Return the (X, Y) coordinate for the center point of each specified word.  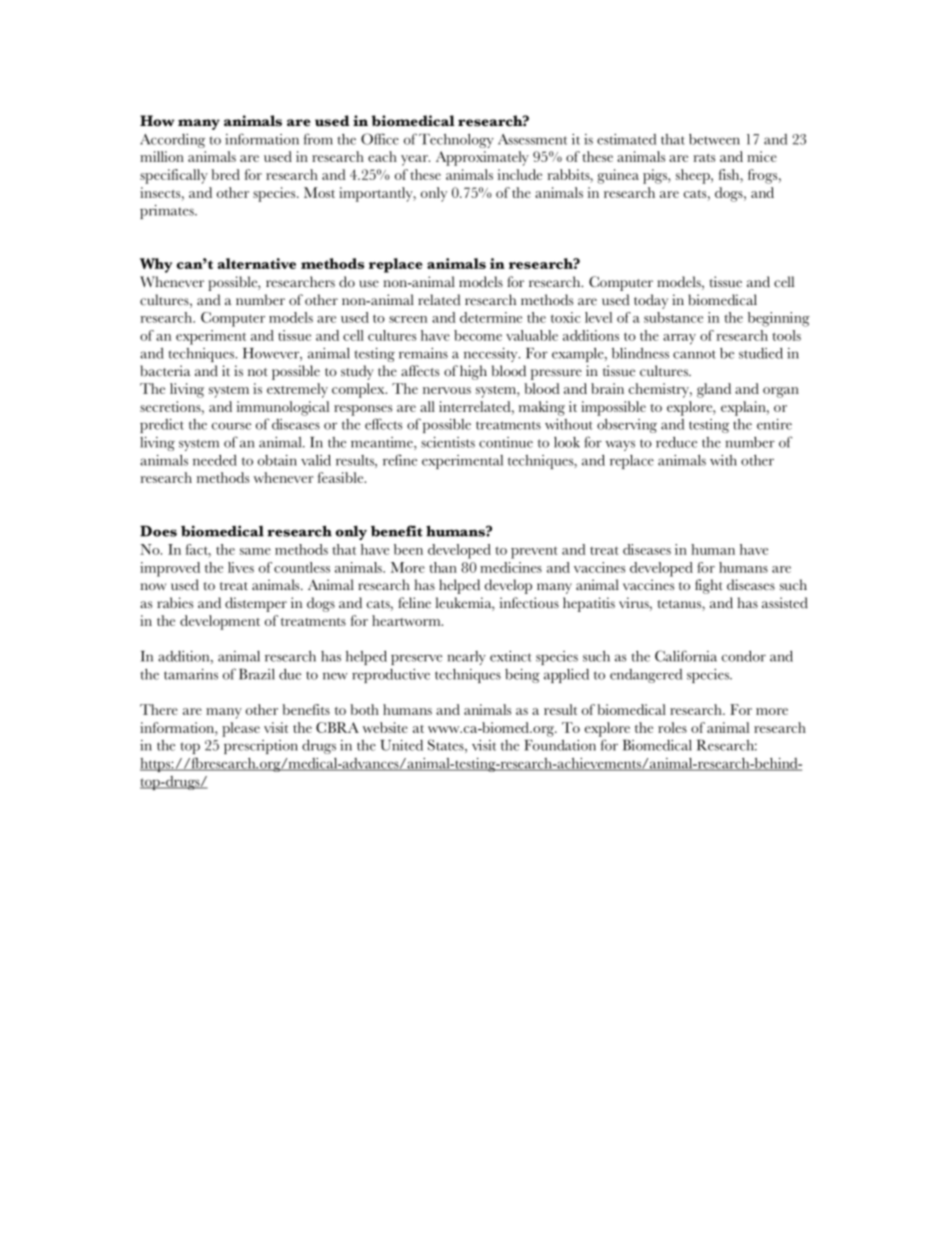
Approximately (482, 158)
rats (704, 158)
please (241, 729)
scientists (448, 442)
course (231, 426)
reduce (676, 442)
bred (225, 174)
